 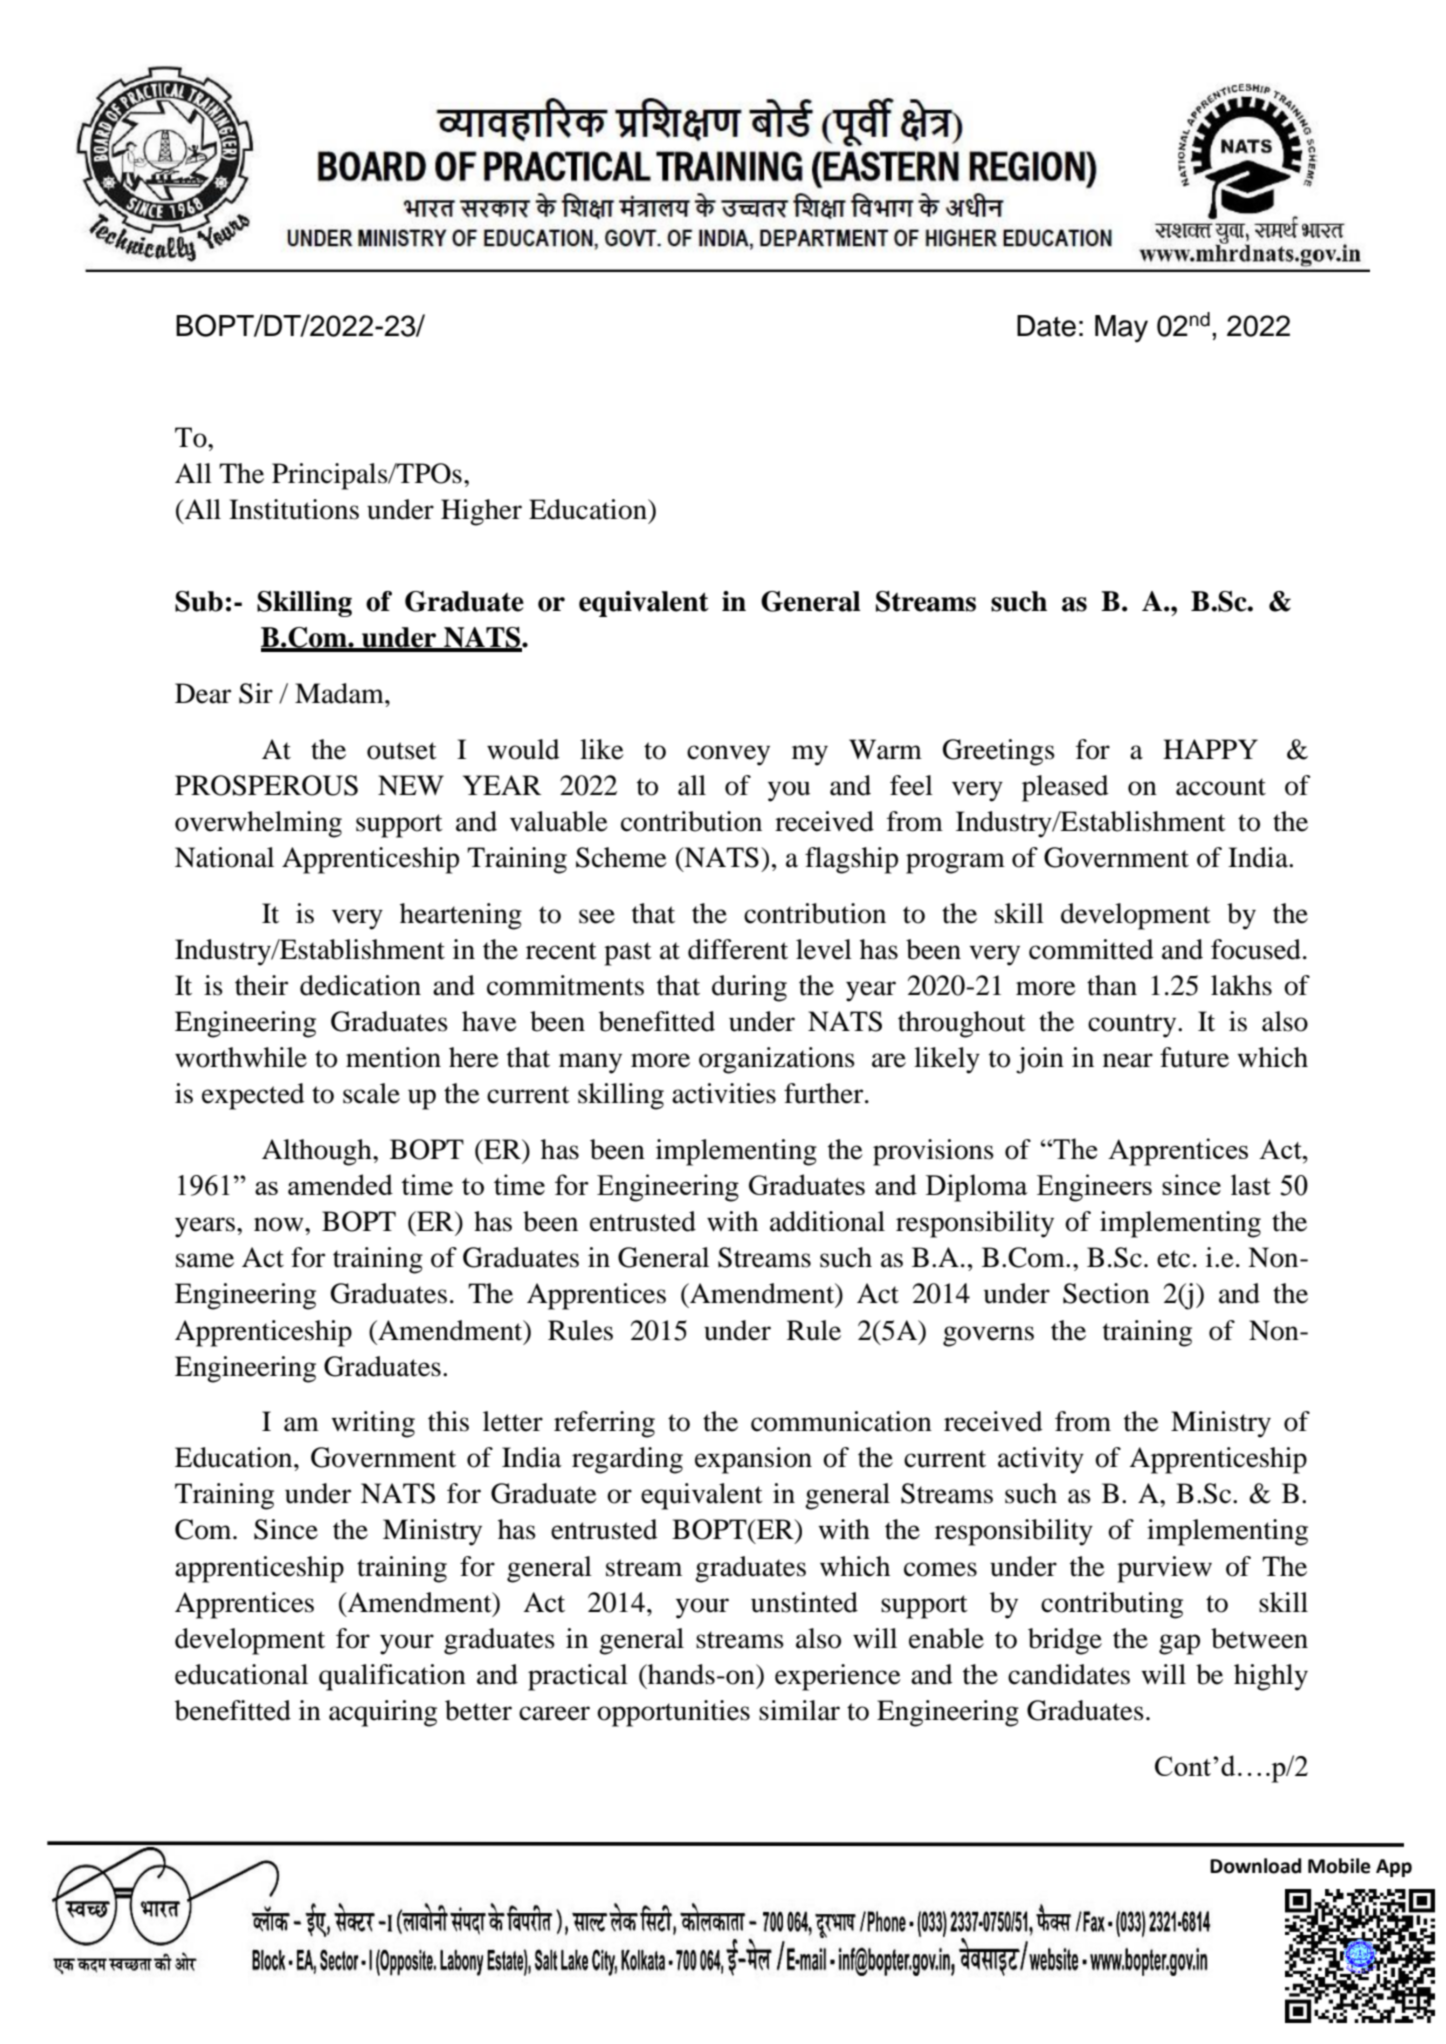 What do you see at coordinates (799, 1710) in the screenshot?
I see `similar` at bounding box center [799, 1710].
